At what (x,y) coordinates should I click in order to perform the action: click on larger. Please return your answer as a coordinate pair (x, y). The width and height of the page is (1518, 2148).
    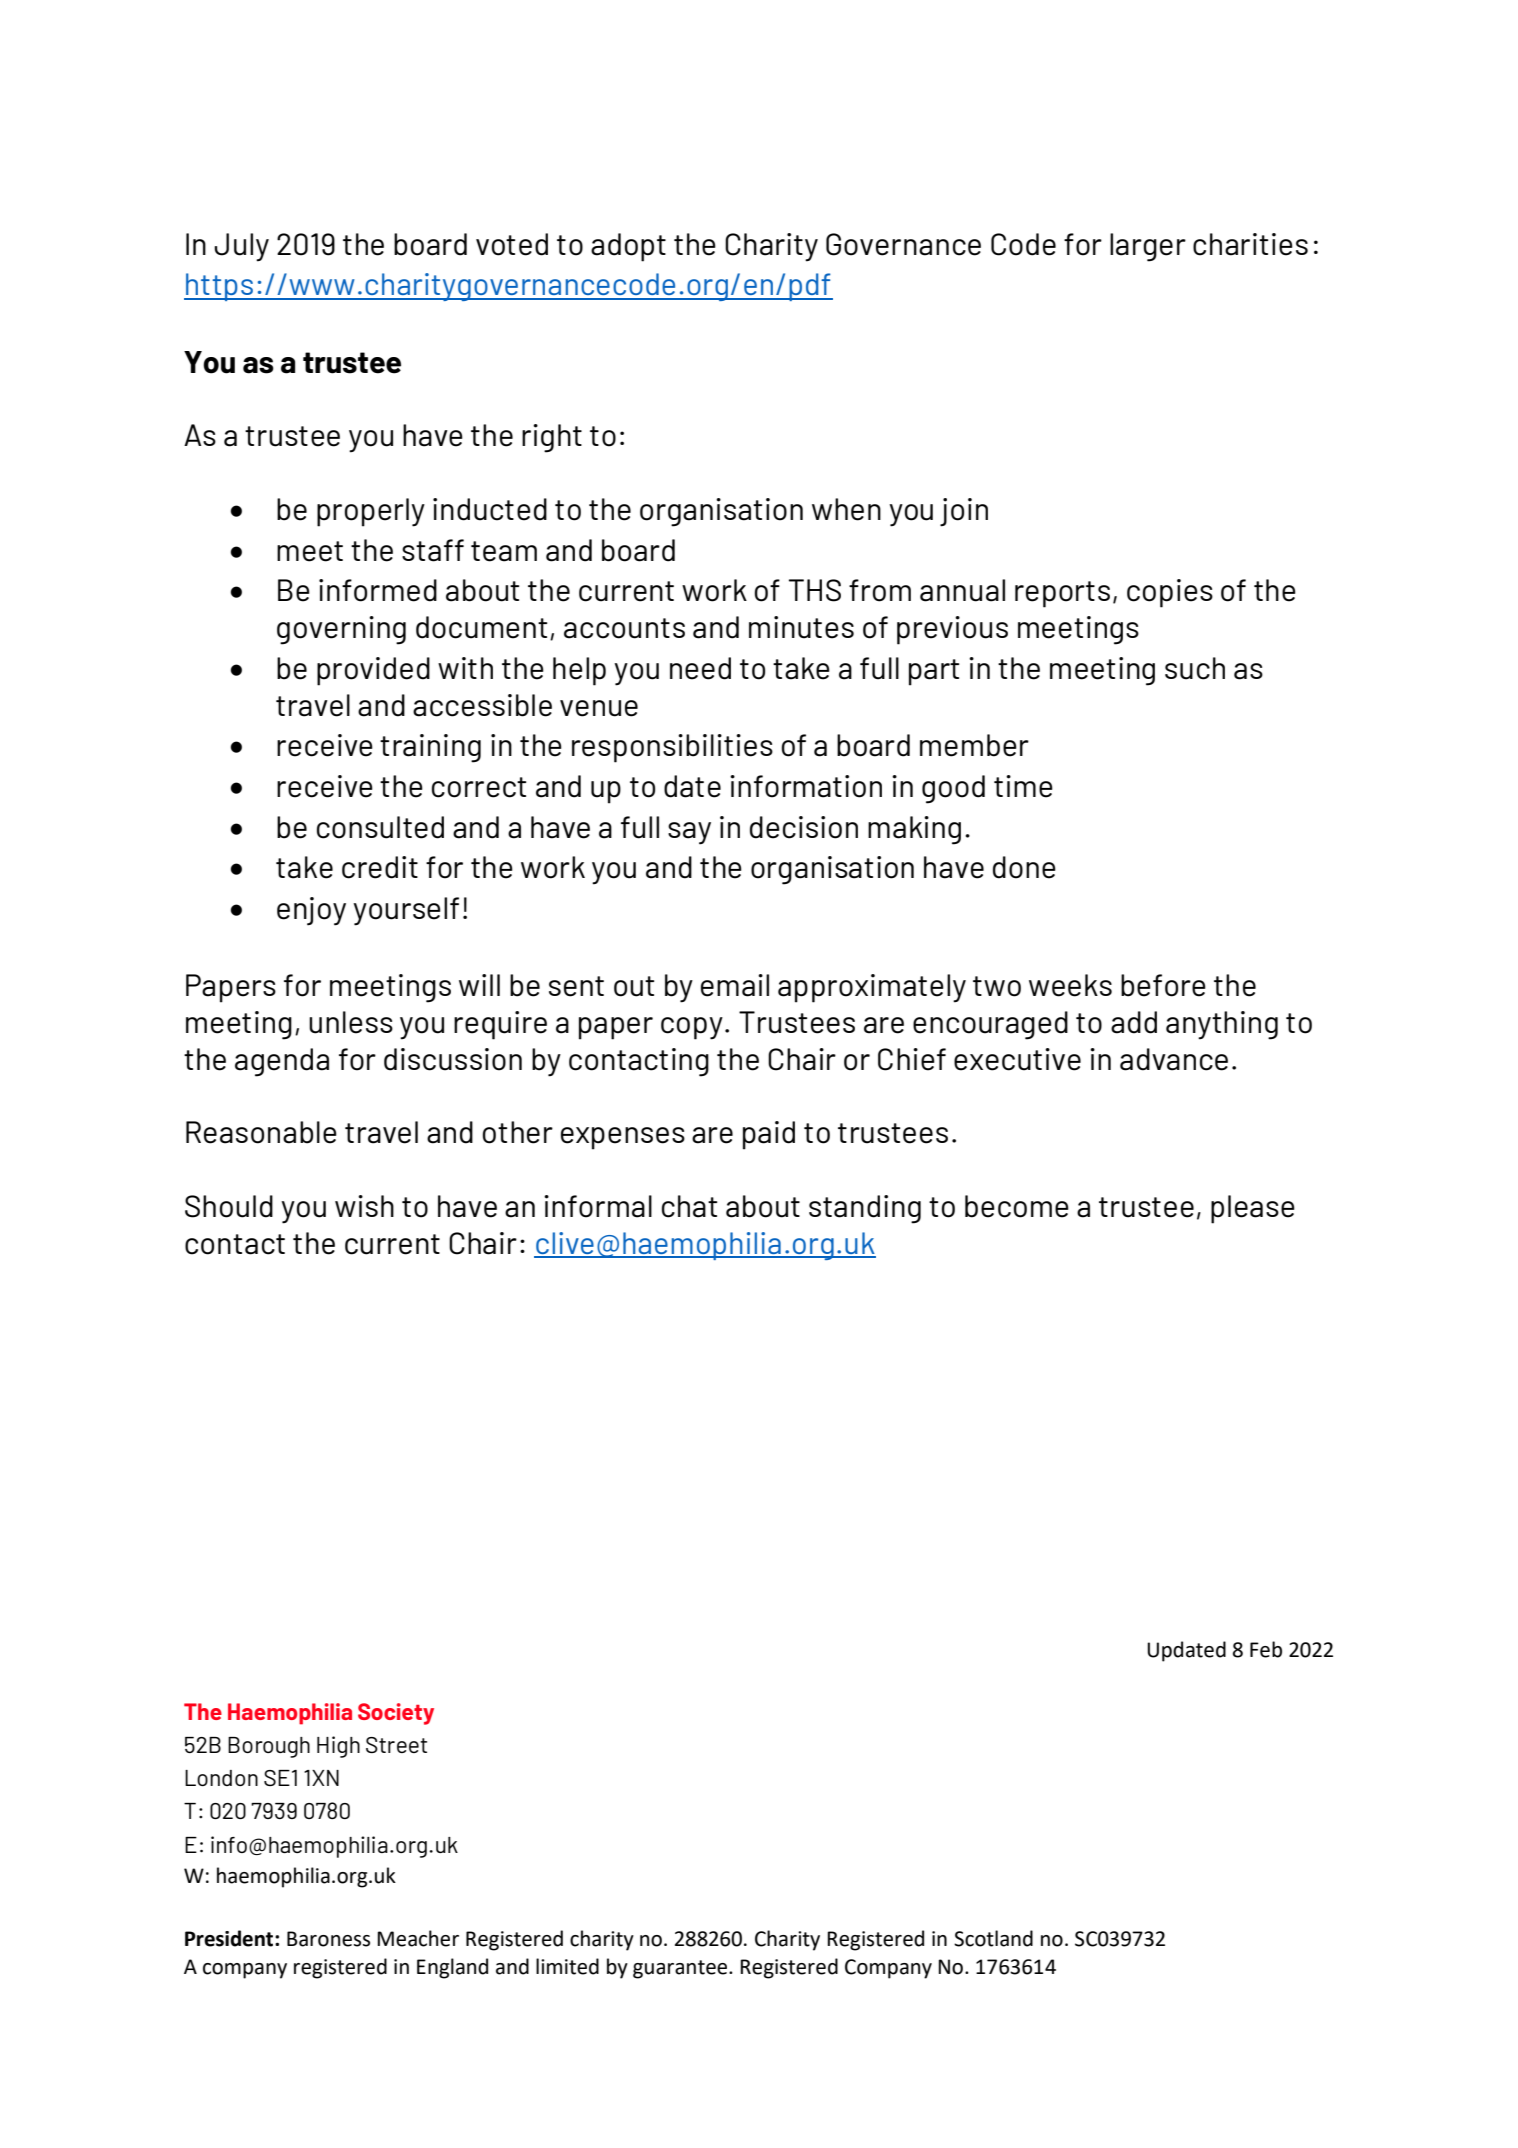
    Looking at the image, I should click on (1148, 247).
